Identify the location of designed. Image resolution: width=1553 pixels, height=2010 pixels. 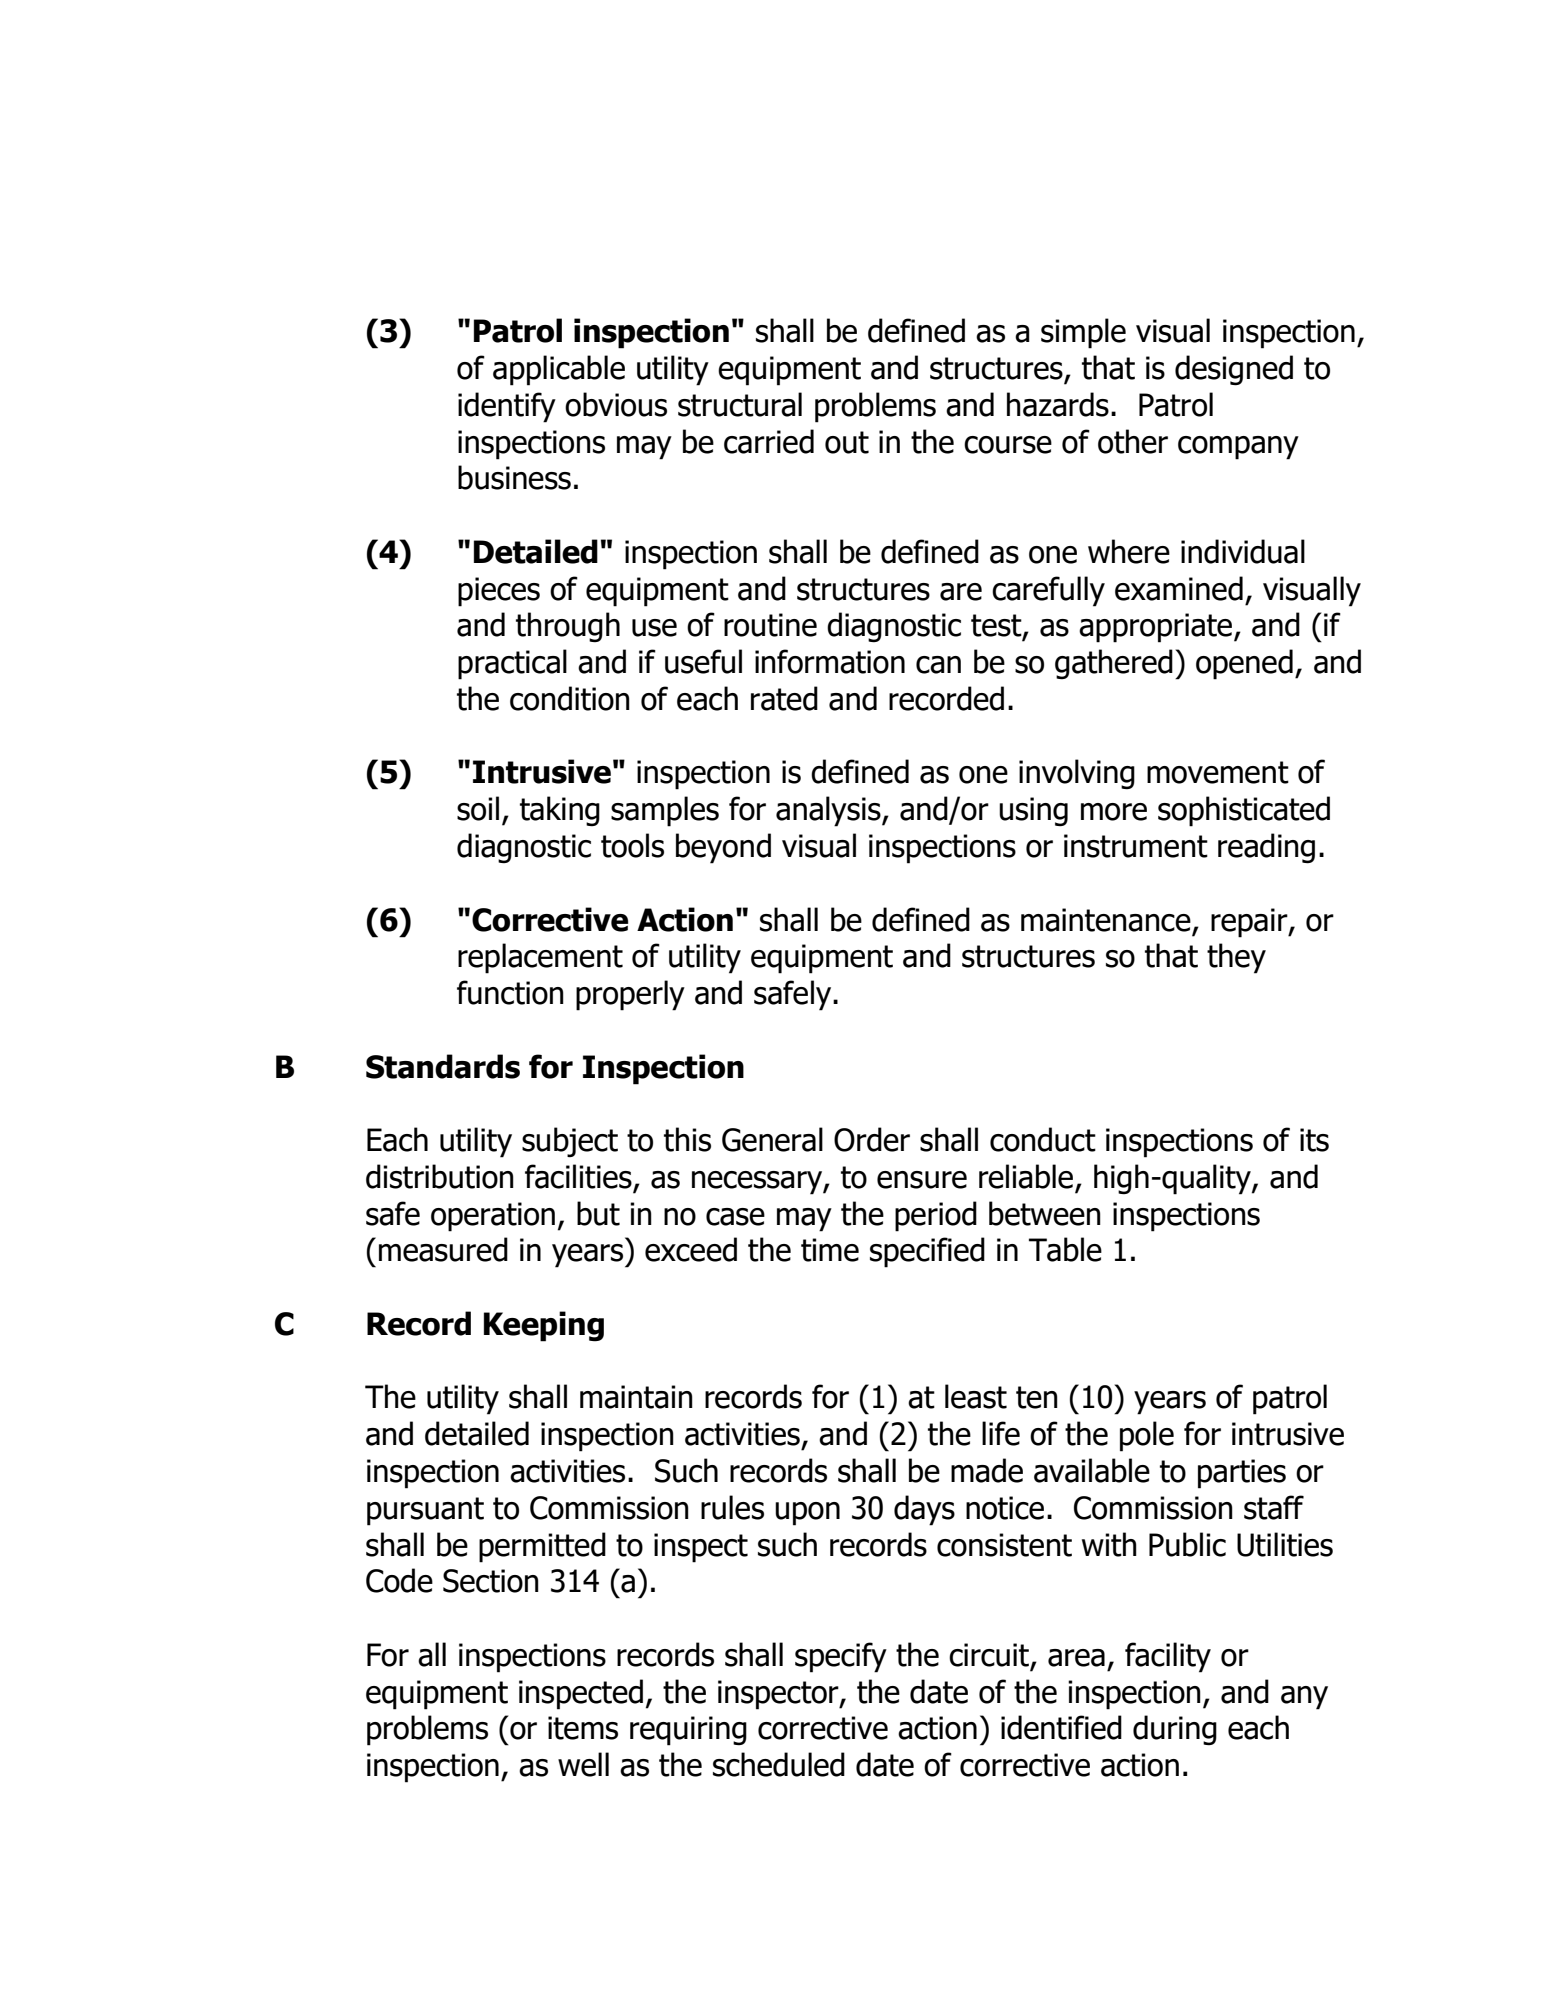
(1234, 370).
